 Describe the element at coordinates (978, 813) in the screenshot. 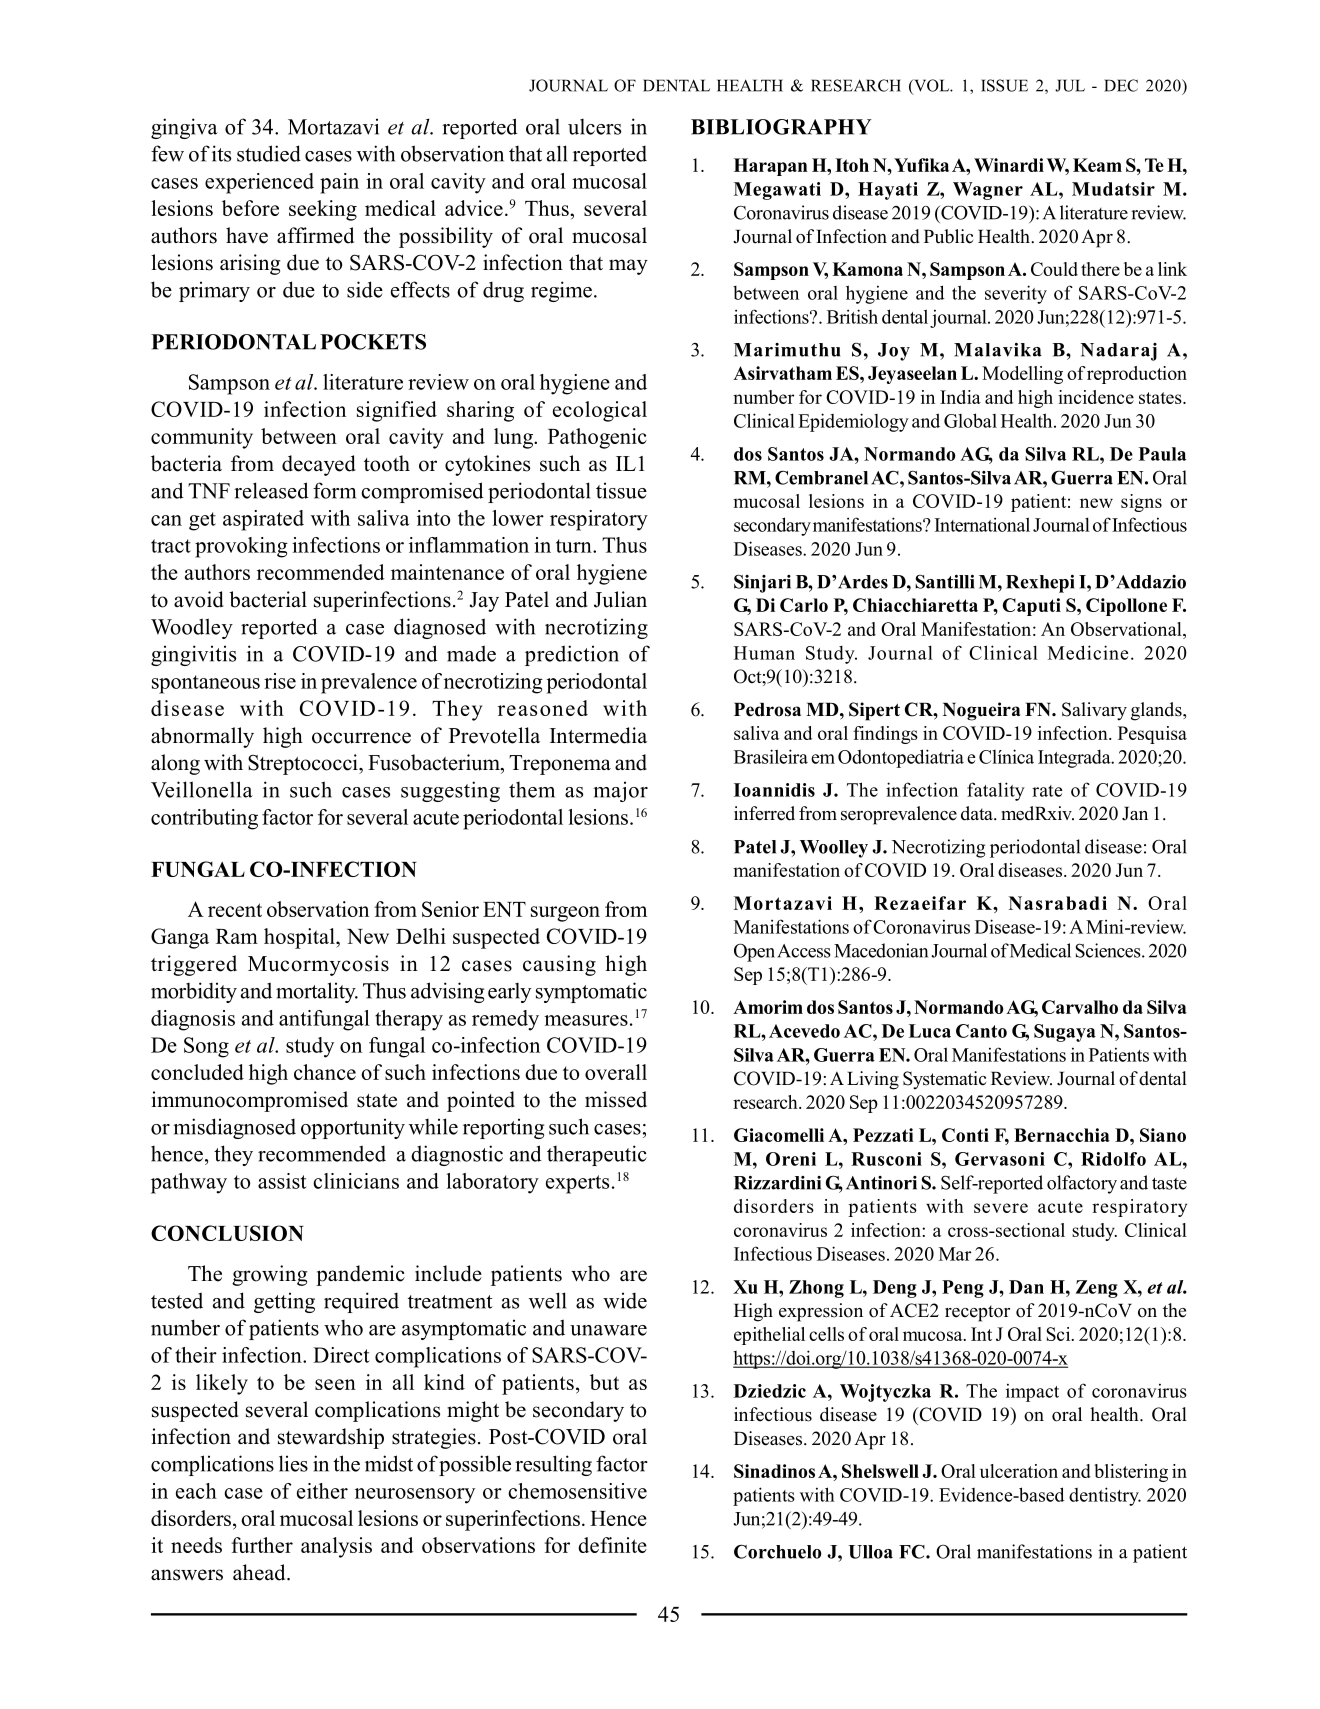

I see `data` at that location.
